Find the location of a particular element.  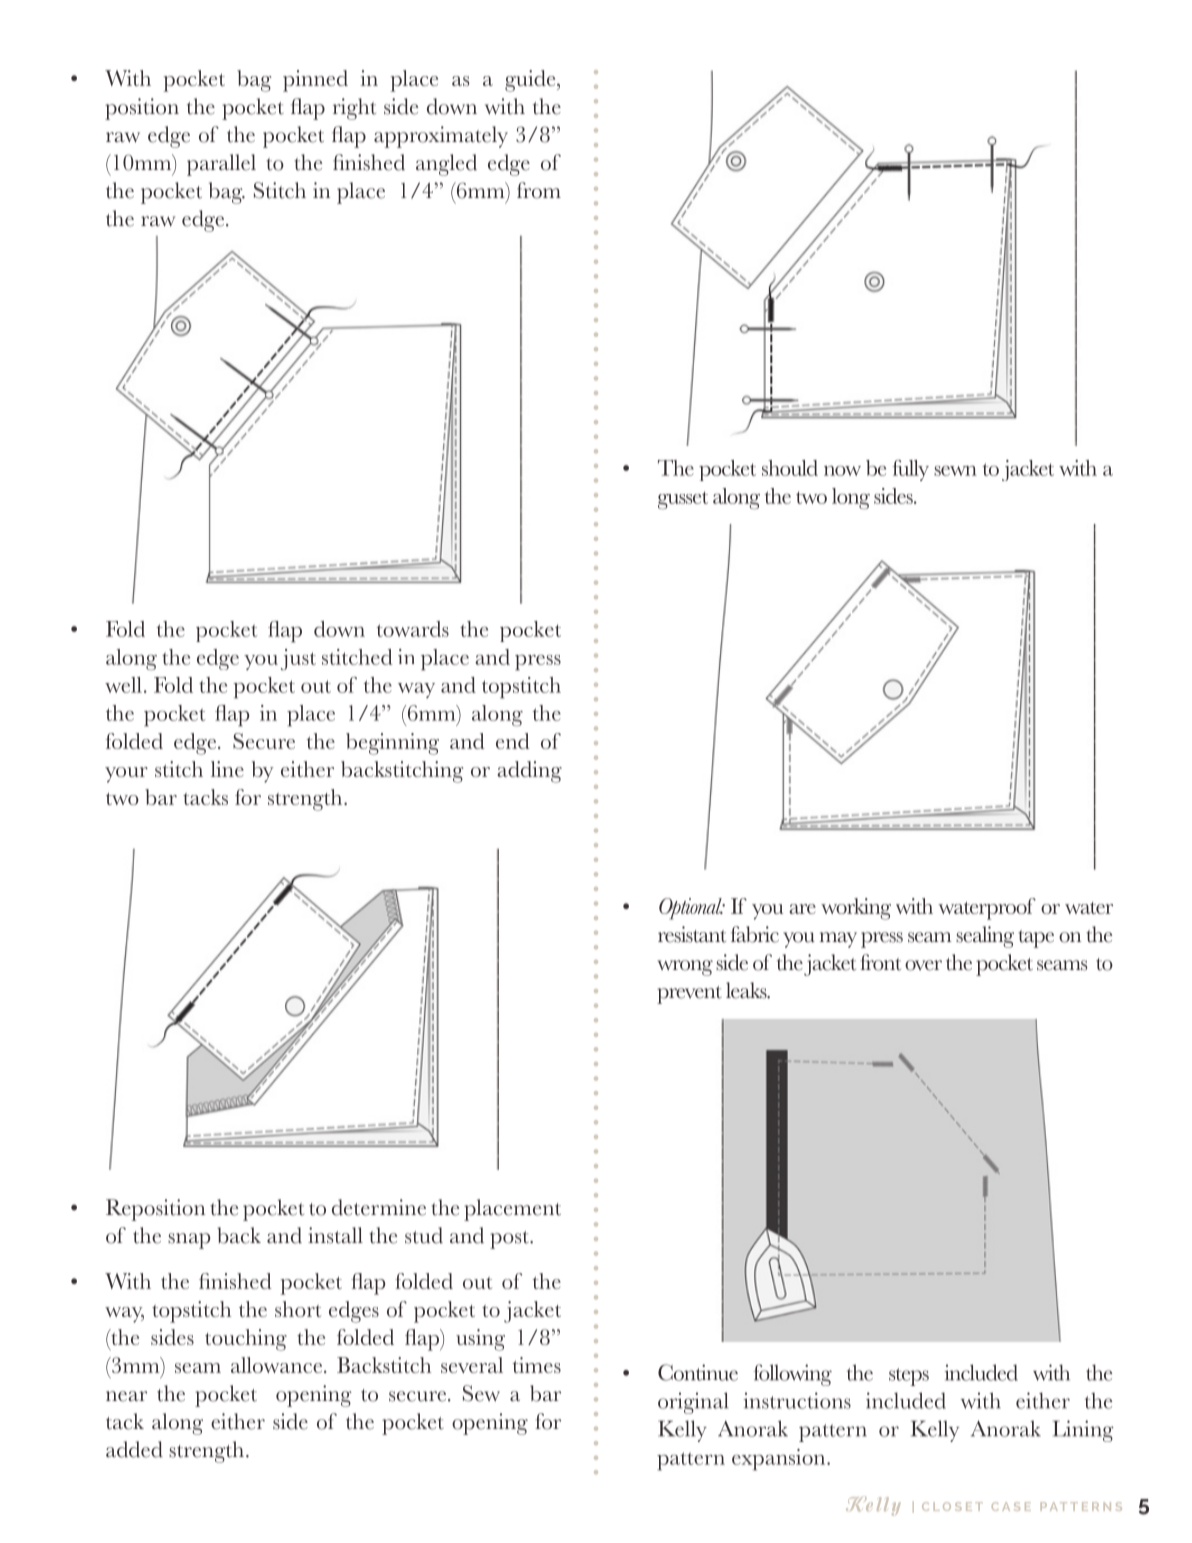

working is located at coordinates (856, 909).
